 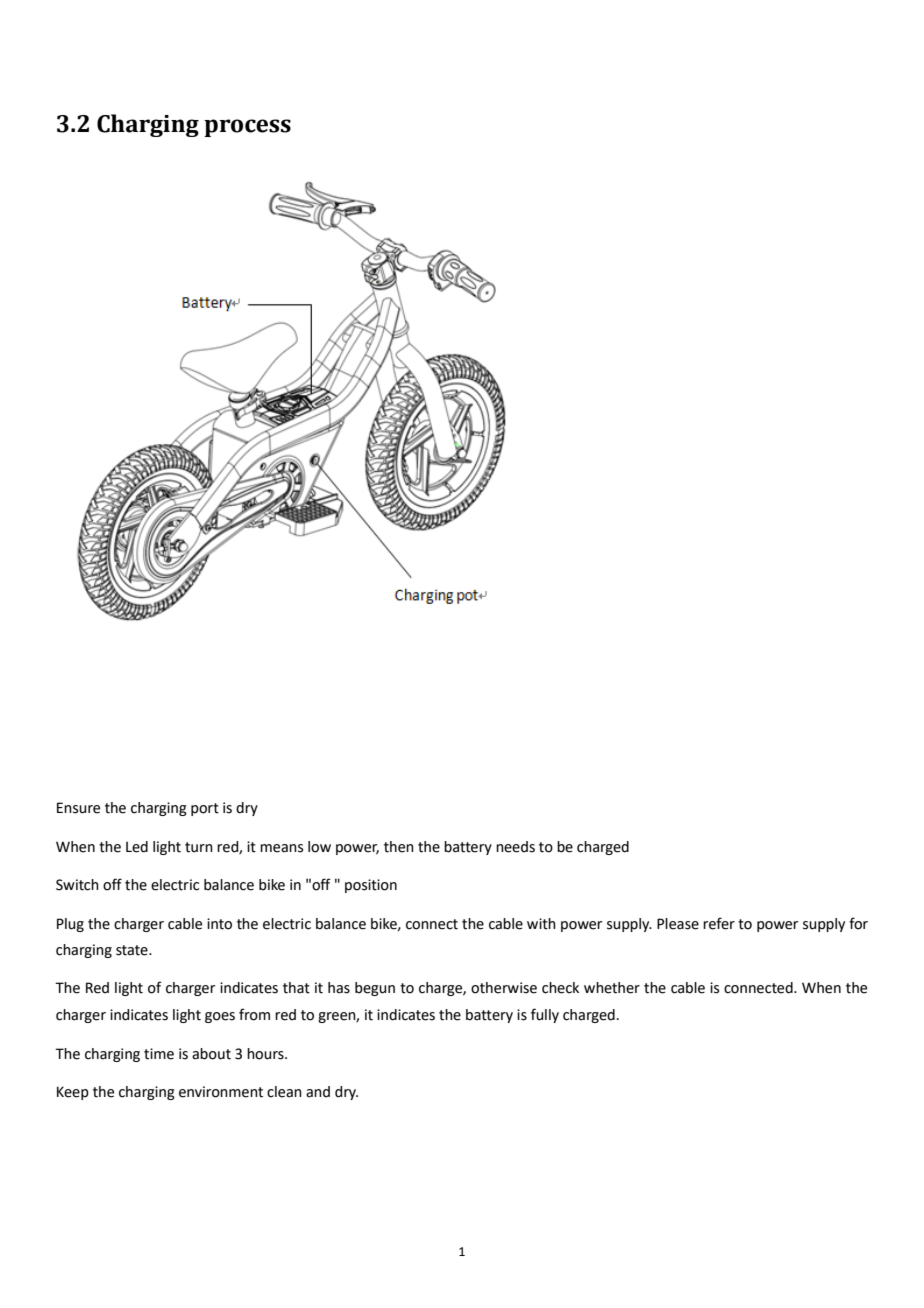 I want to click on port, so click(x=205, y=809).
